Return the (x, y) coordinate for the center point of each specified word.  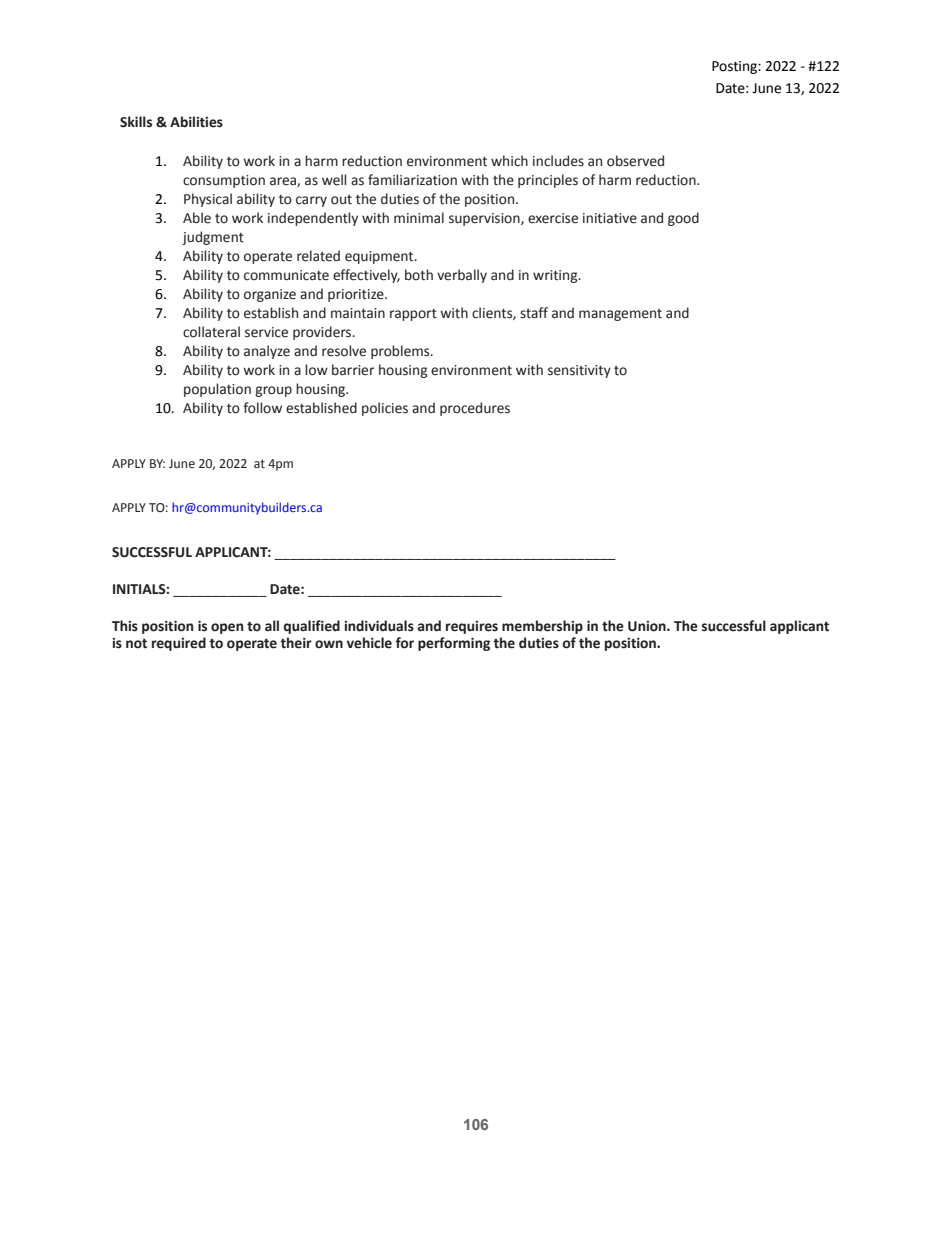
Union (648, 626)
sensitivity (579, 371)
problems (401, 352)
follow (262, 408)
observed (635, 161)
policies (385, 409)
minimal (419, 218)
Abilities (196, 122)
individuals (379, 626)
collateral (211, 332)
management (620, 315)
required (179, 644)
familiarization (412, 180)
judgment (213, 238)
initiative (610, 218)
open (227, 628)
